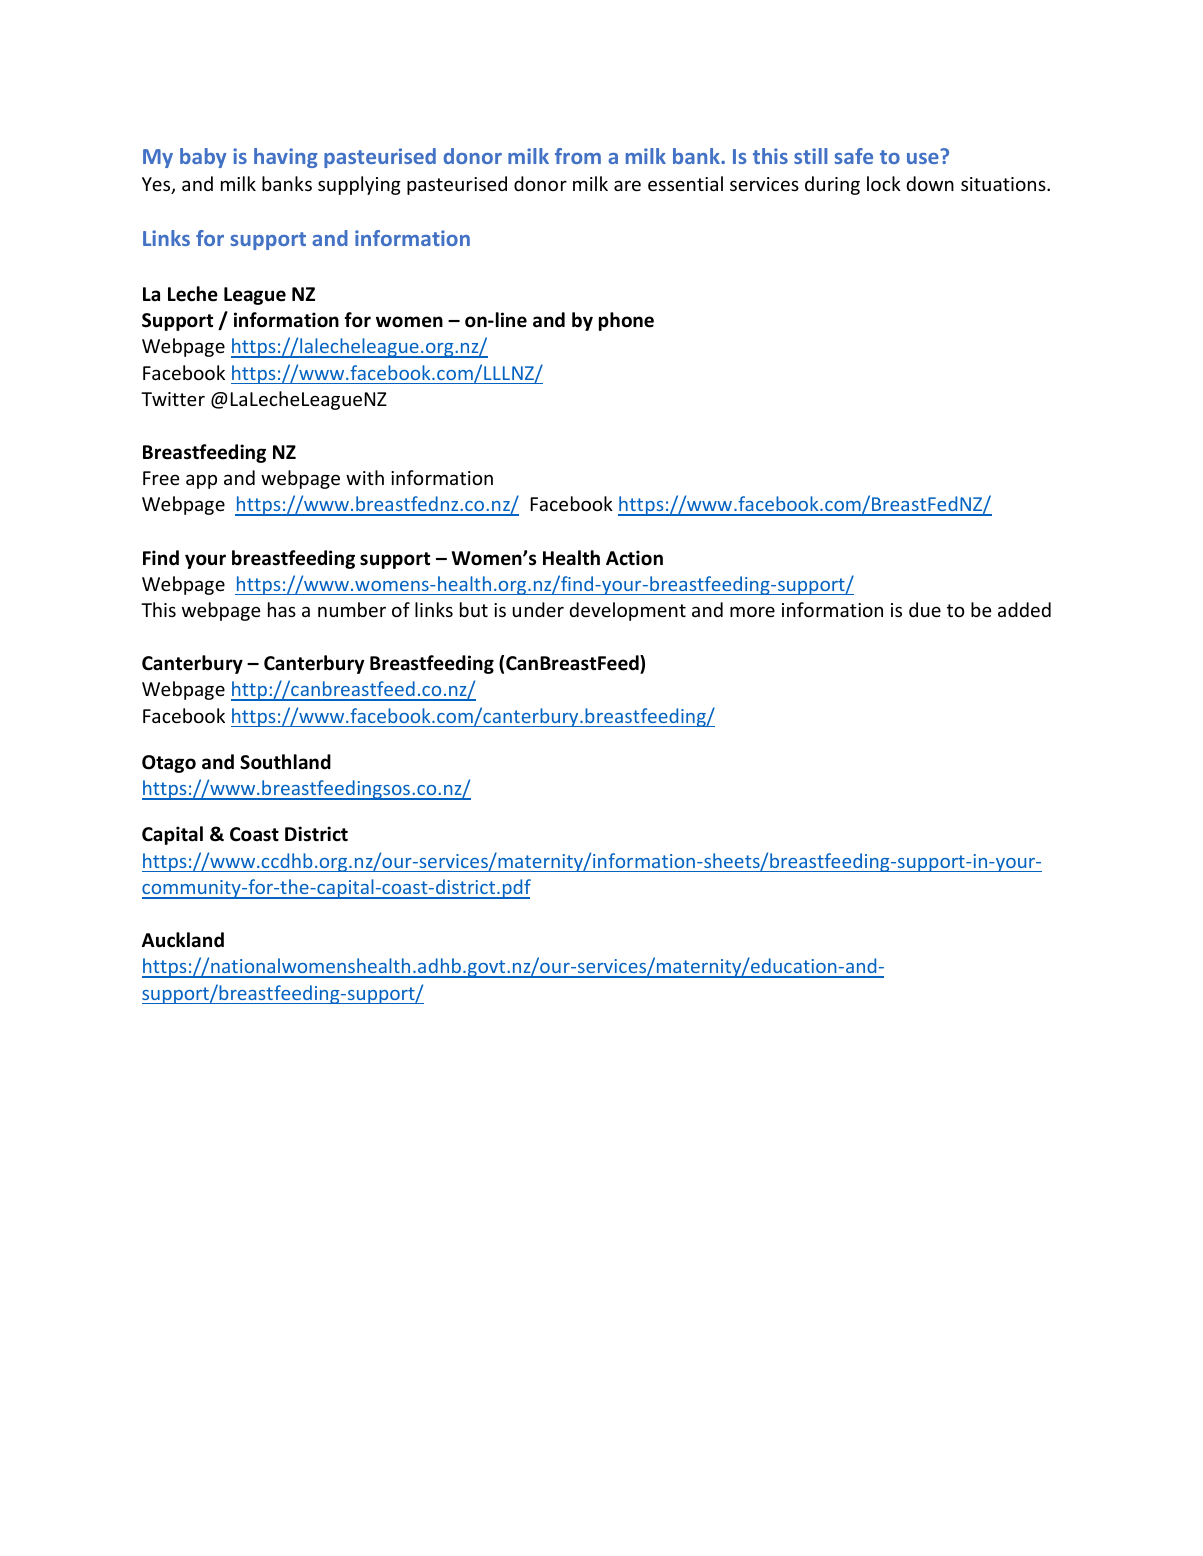  Describe the element at coordinates (286, 158) in the document. I see `having` at that location.
